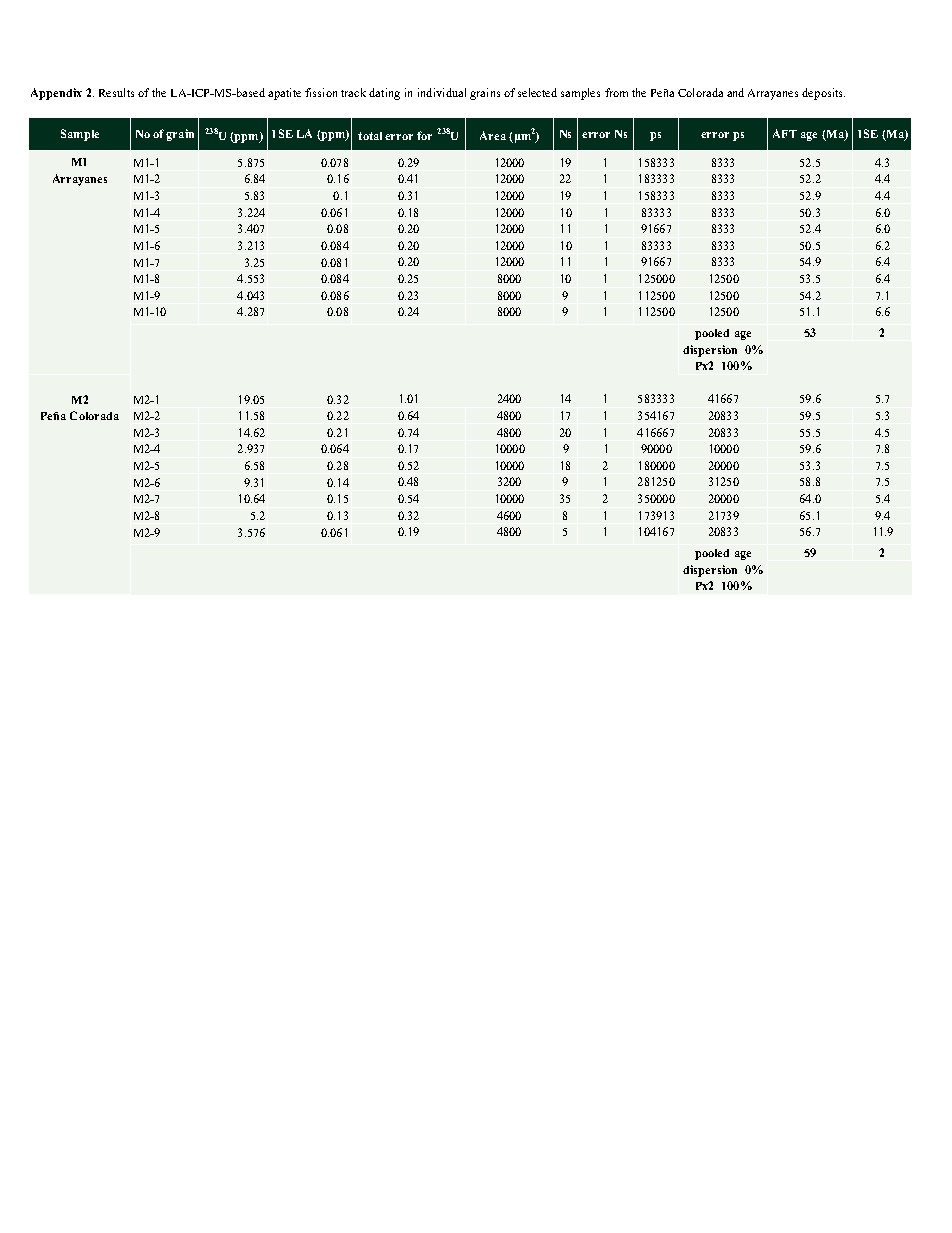 The height and width of the page is (1233, 952). I want to click on individual, so click(442, 92).
